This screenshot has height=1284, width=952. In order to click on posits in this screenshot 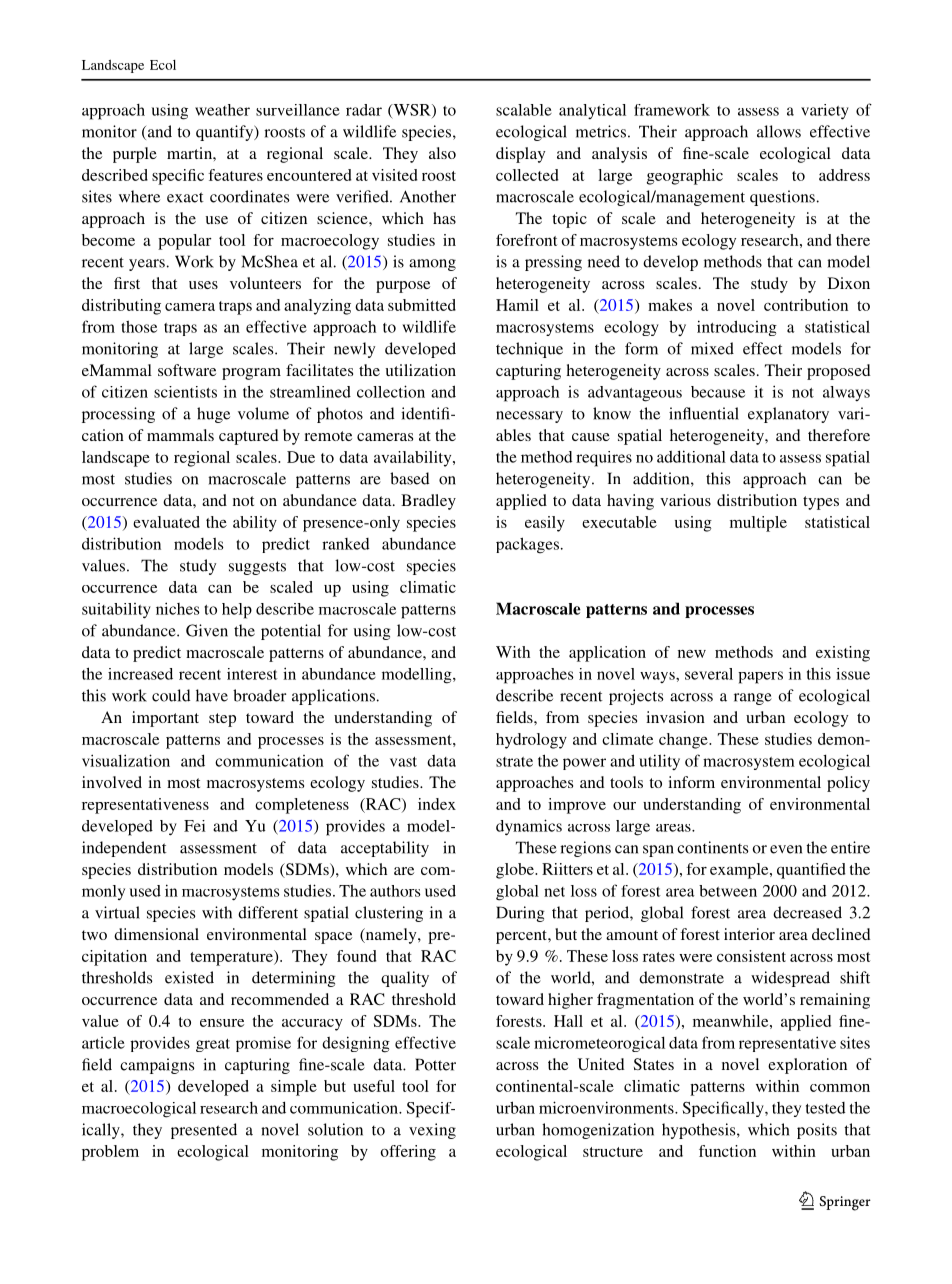, I will do `click(817, 1131)`.
